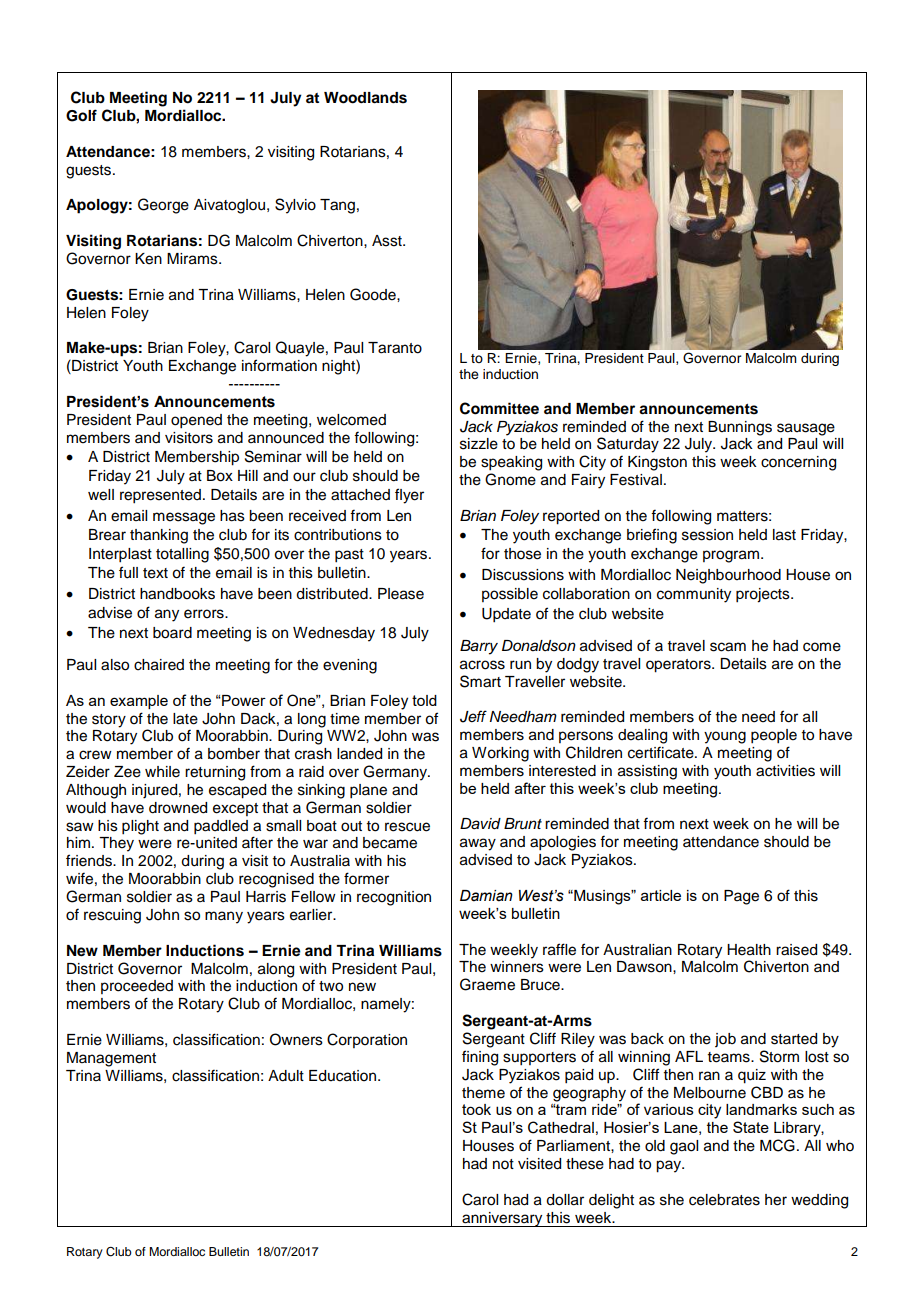  What do you see at coordinates (478, 844) in the image?
I see `away` at bounding box center [478, 844].
